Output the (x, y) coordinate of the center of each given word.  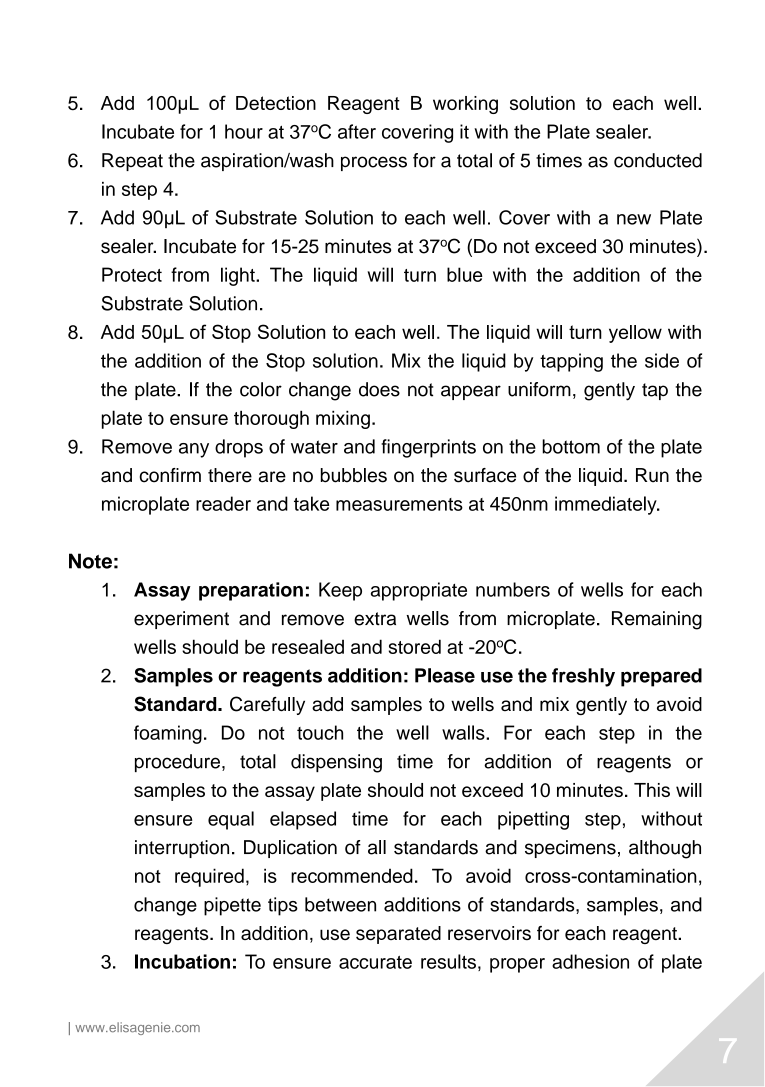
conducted (658, 160)
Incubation (182, 961)
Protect (132, 274)
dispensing (336, 763)
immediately (607, 505)
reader (223, 503)
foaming (168, 734)
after (357, 131)
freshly (583, 677)
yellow (635, 334)
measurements (399, 504)
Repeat (132, 162)
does (379, 389)
